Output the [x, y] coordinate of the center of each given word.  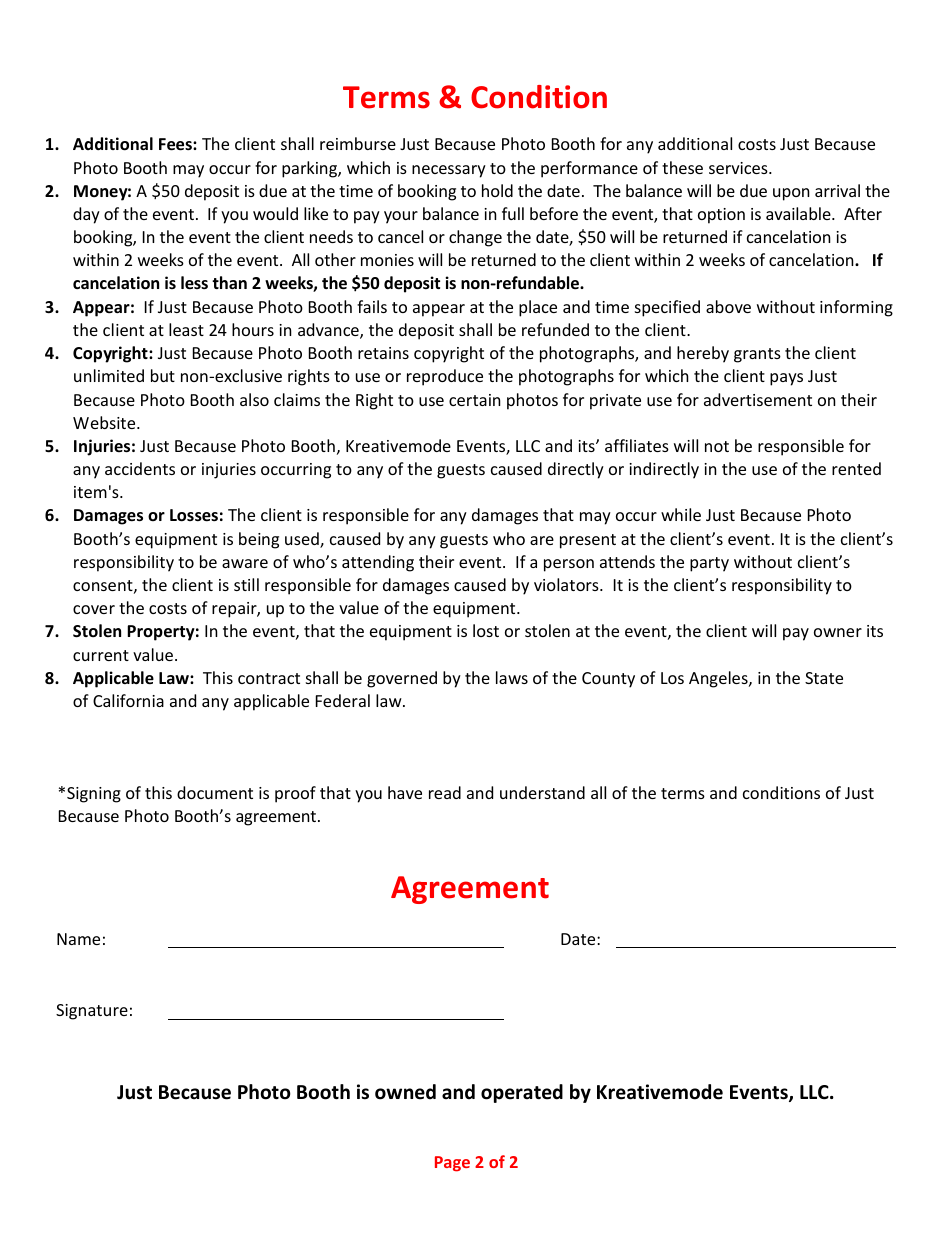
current [101, 655]
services [739, 168]
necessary [449, 171]
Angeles [719, 679]
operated [522, 1093]
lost [486, 630]
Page [452, 1164]
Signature [92, 1012]
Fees [176, 144]
